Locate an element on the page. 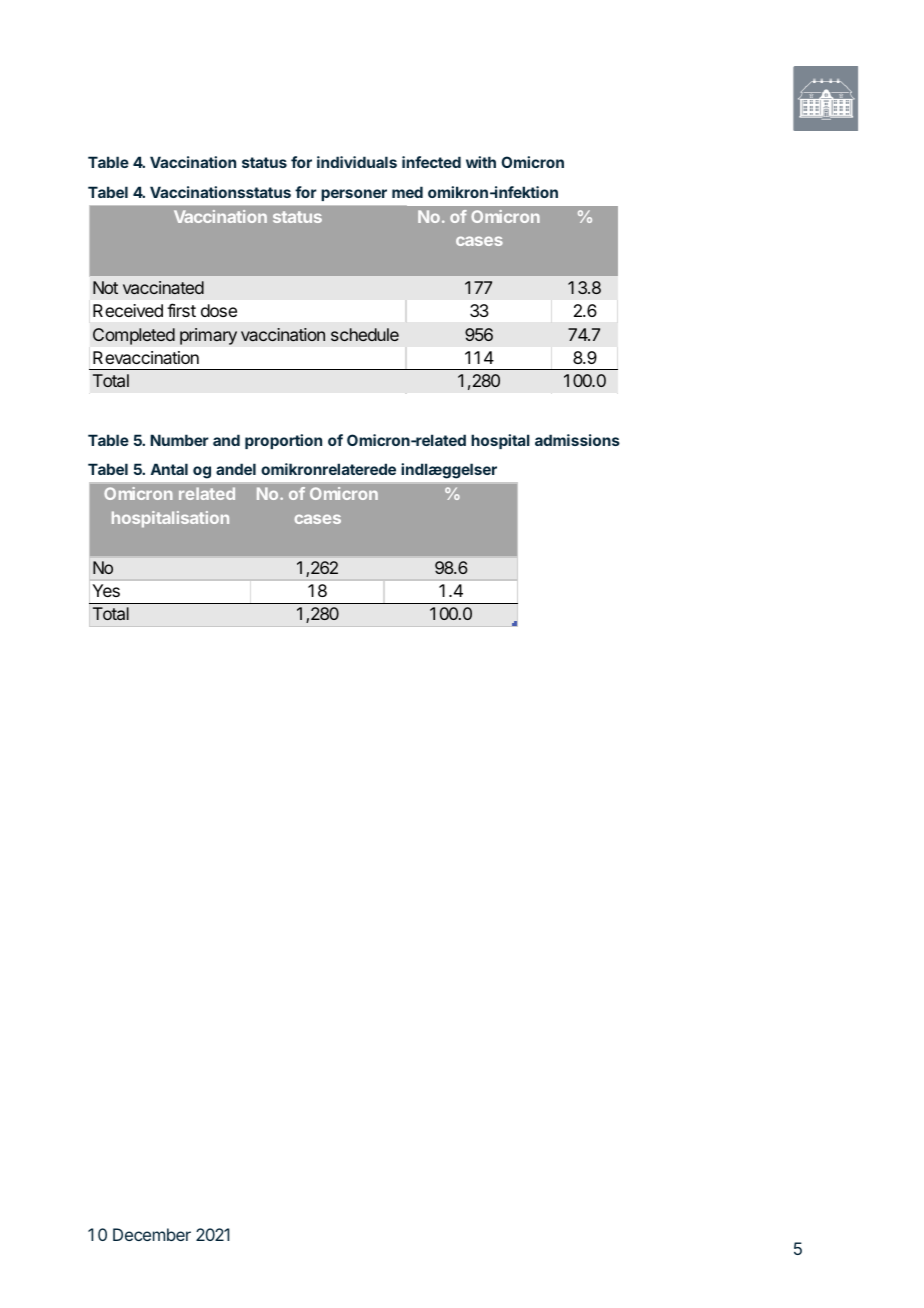 The width and height of the document is (924, 1308). dose is located at coordinates (219, 310).
